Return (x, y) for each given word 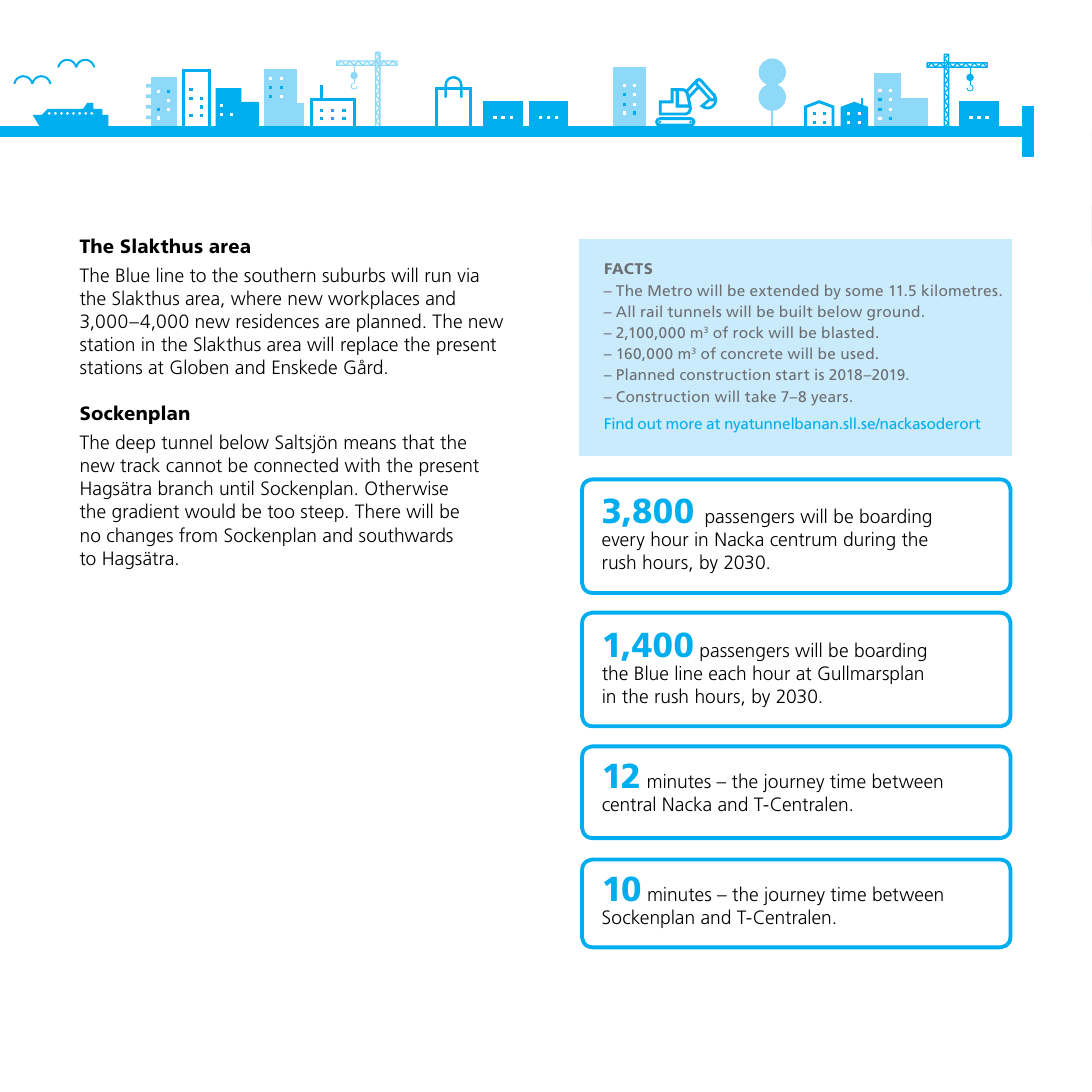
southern (279, 275)
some (864, 292)
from (198, 534)
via (468, 275)
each (727, 673)
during (869, 540)
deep (135, 443)
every (623, 543)
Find (619, 423)
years (831, 399)
